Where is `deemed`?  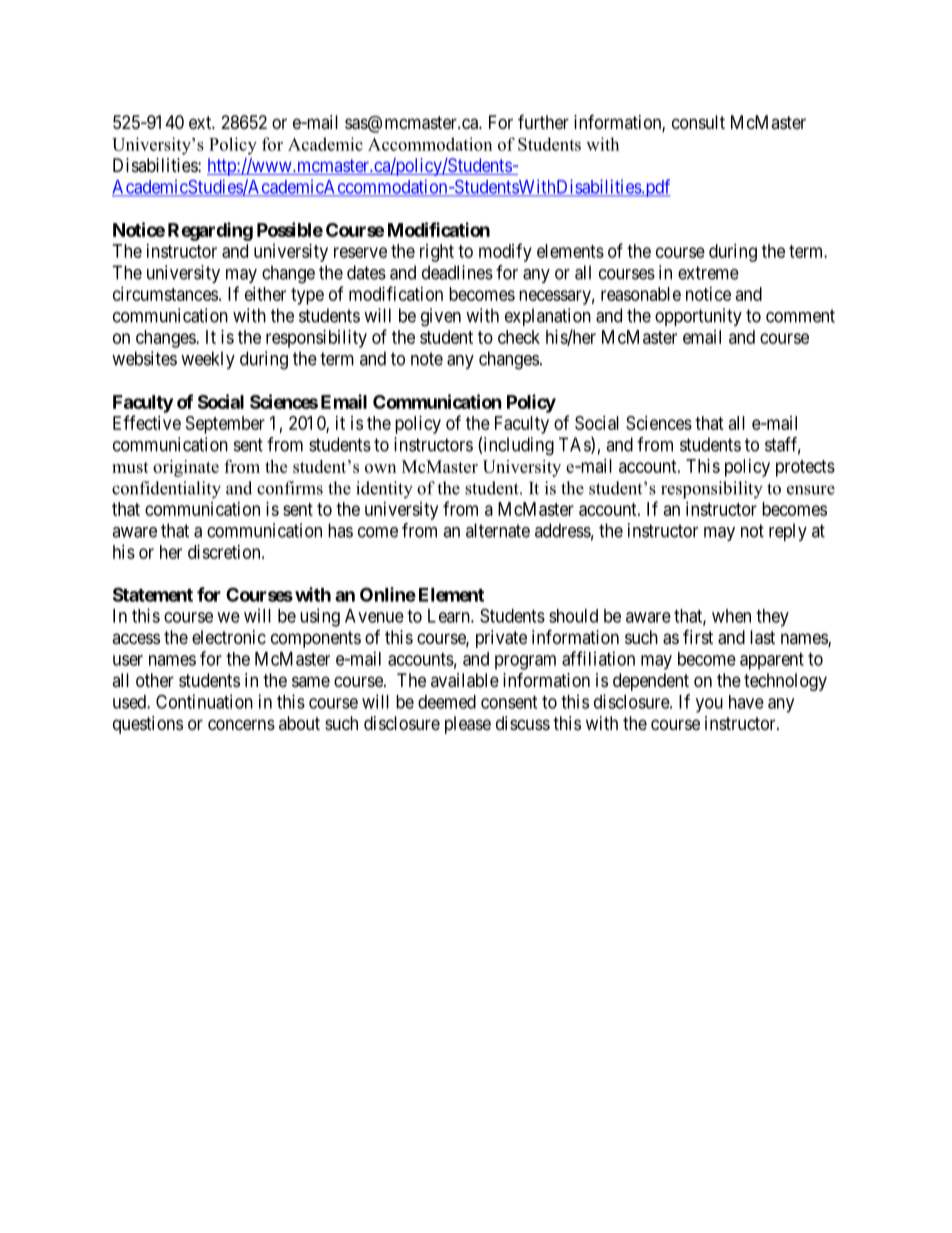 deemed is located at coordinates (447, 702).
